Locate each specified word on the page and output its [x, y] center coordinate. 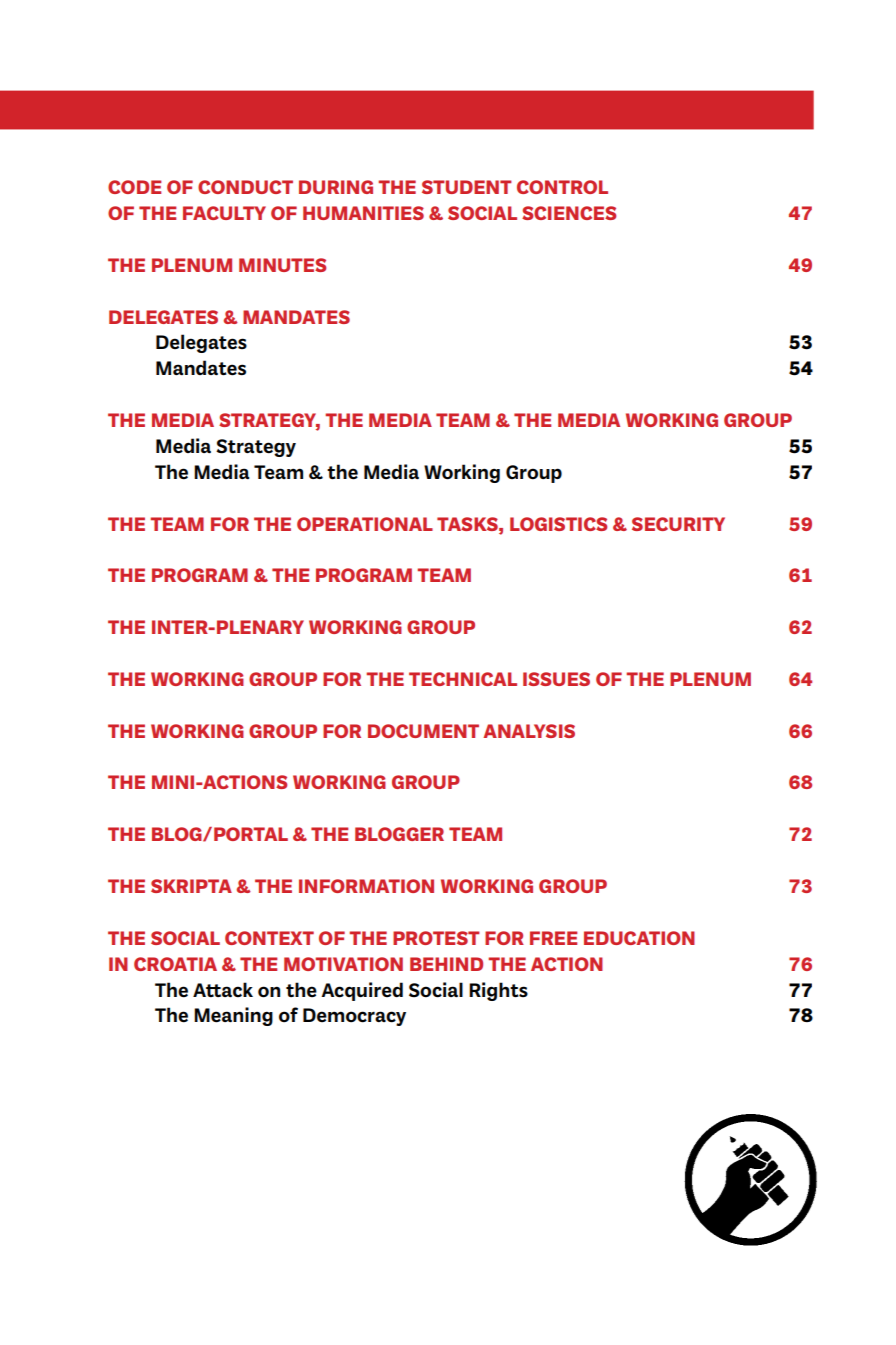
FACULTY [224, 213]
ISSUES [556, 679]
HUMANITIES [363, 213]
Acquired [362, 991]
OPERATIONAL [365, 524]
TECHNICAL [463, 679]
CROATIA [175, 964]
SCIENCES [569, 213]
